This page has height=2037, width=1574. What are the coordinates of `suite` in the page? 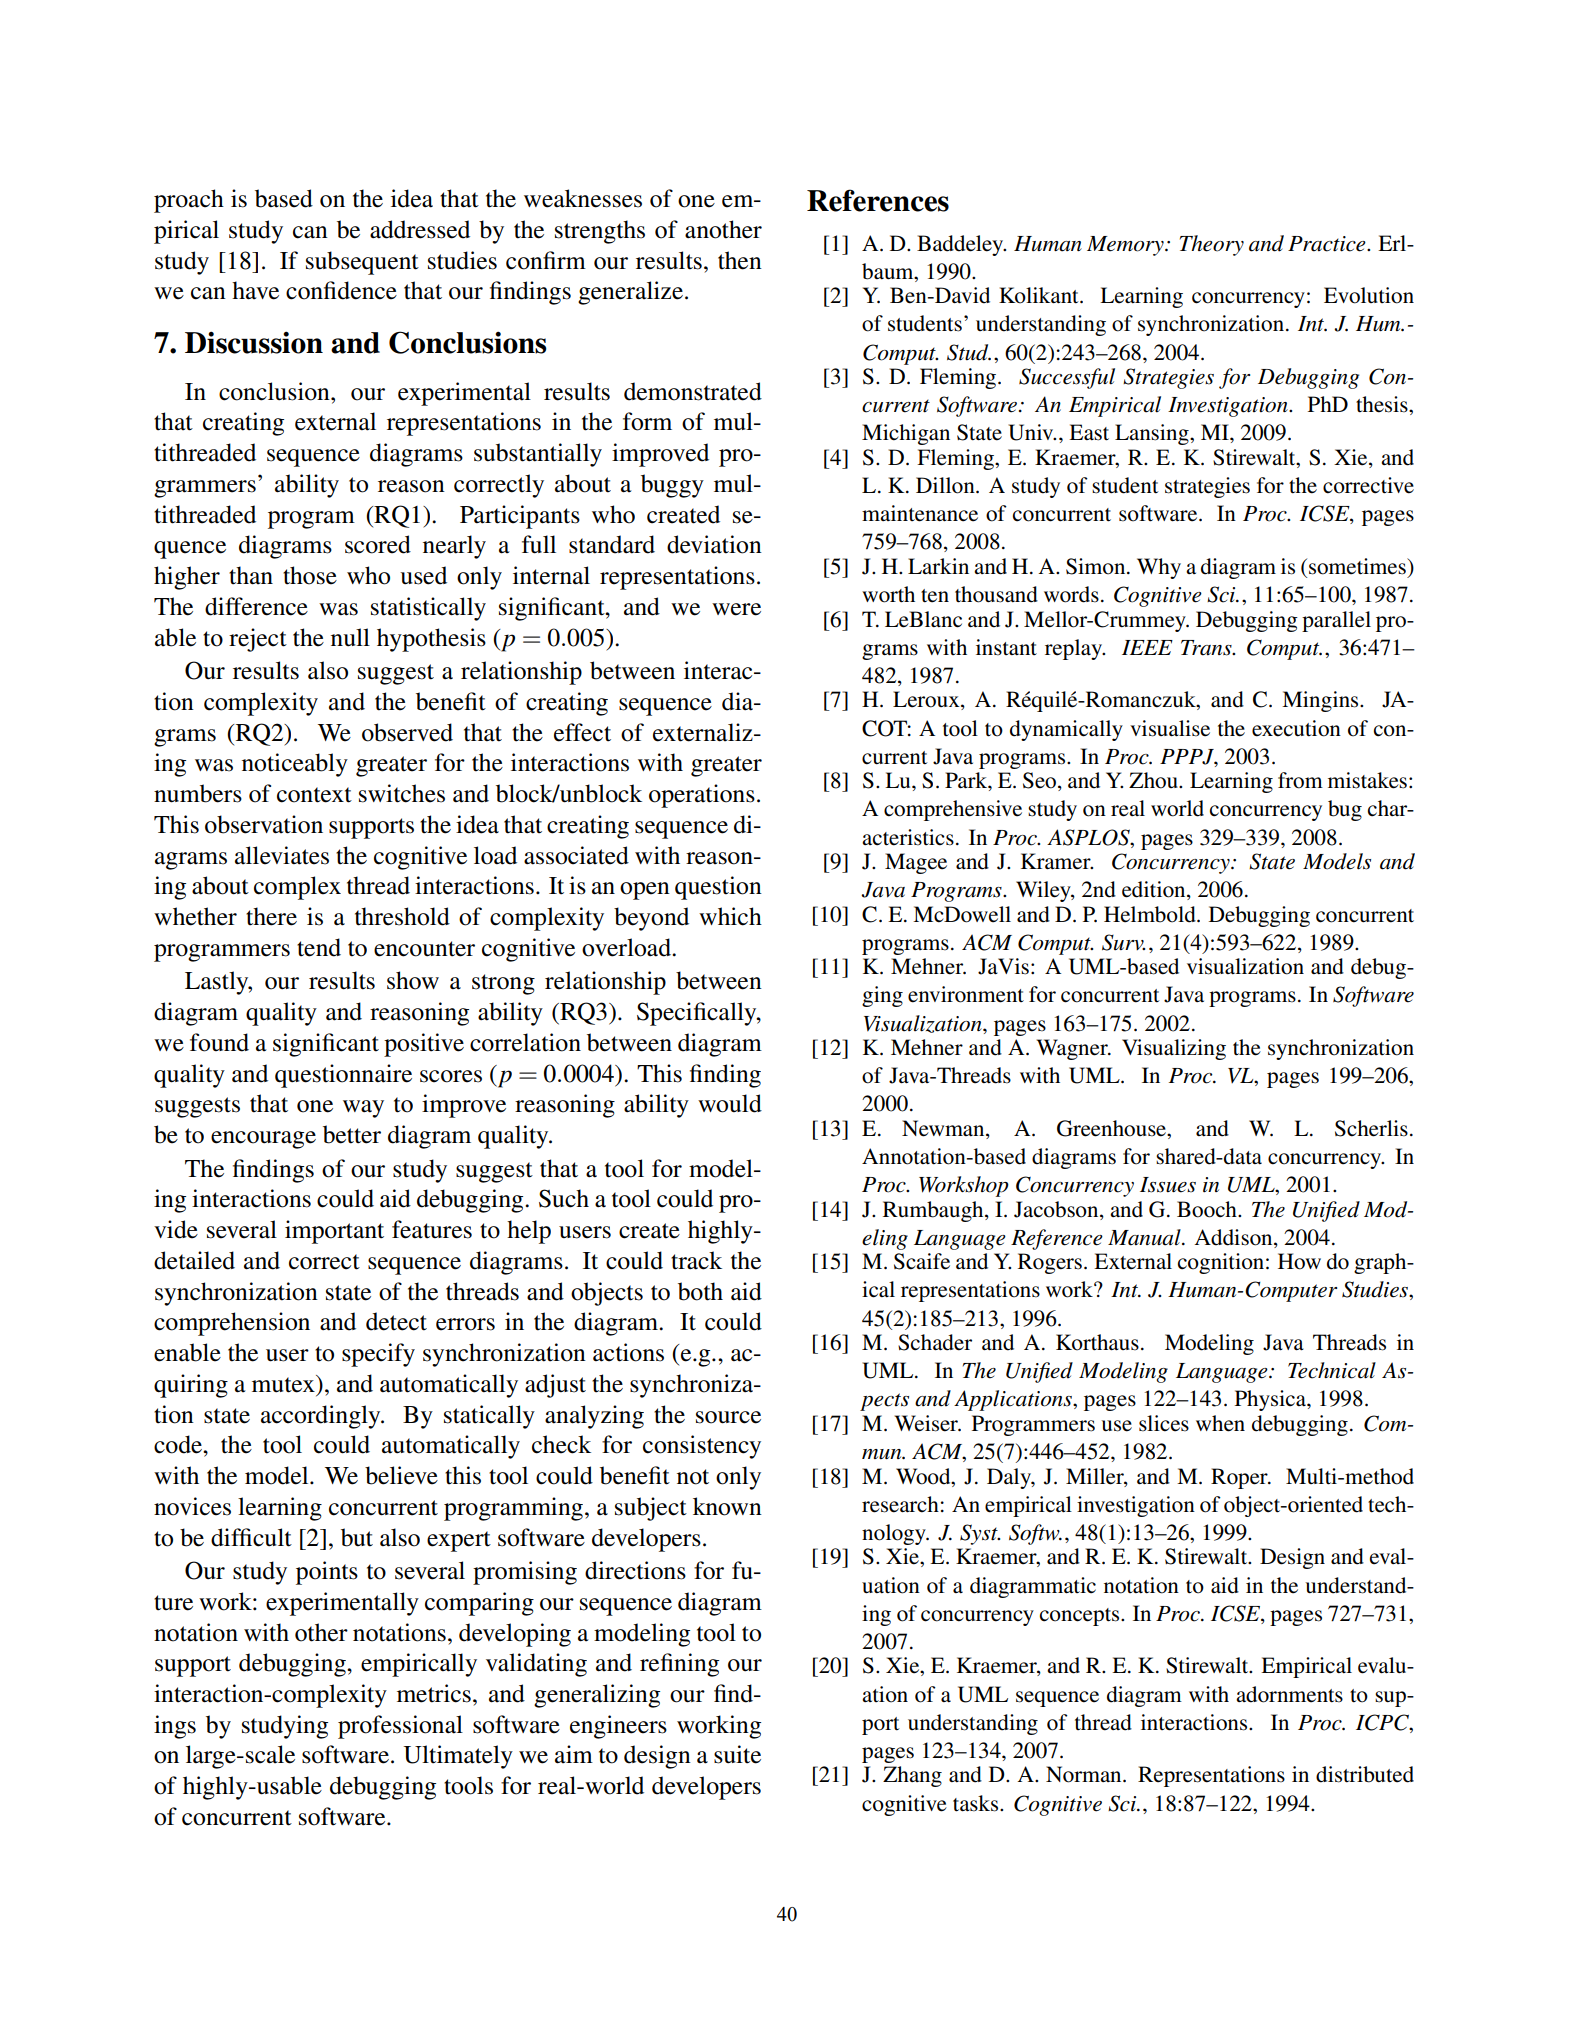 It's located at (737, 1754).
